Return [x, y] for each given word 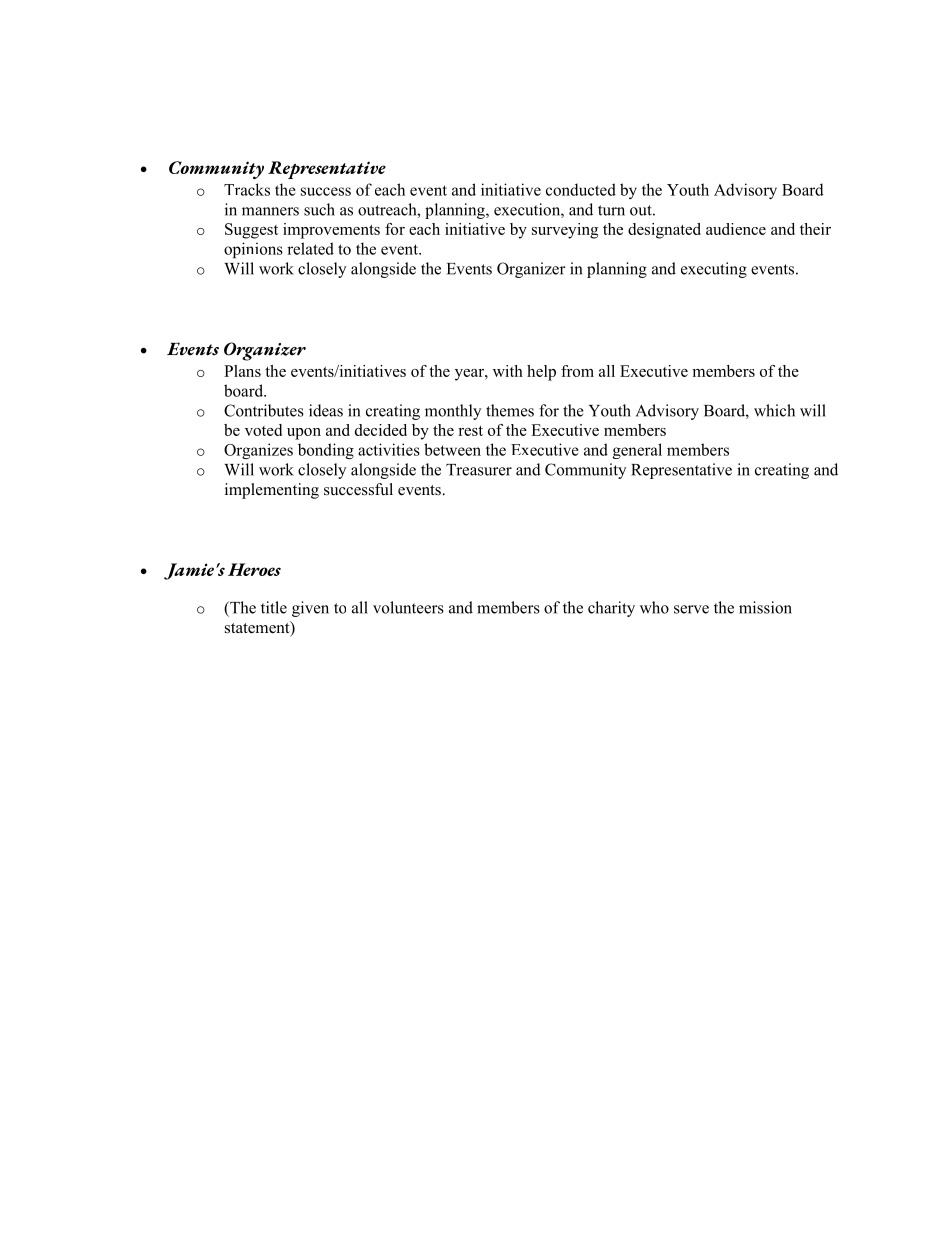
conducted [581, 189]
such [319, 209]
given [310, 609]
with [508, 371]
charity [611, 609]
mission [765, 607]
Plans [242, 371]
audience [736, 229]
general [637, 451]
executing [714, 270]
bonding [326, 451]
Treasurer [479, 470]
